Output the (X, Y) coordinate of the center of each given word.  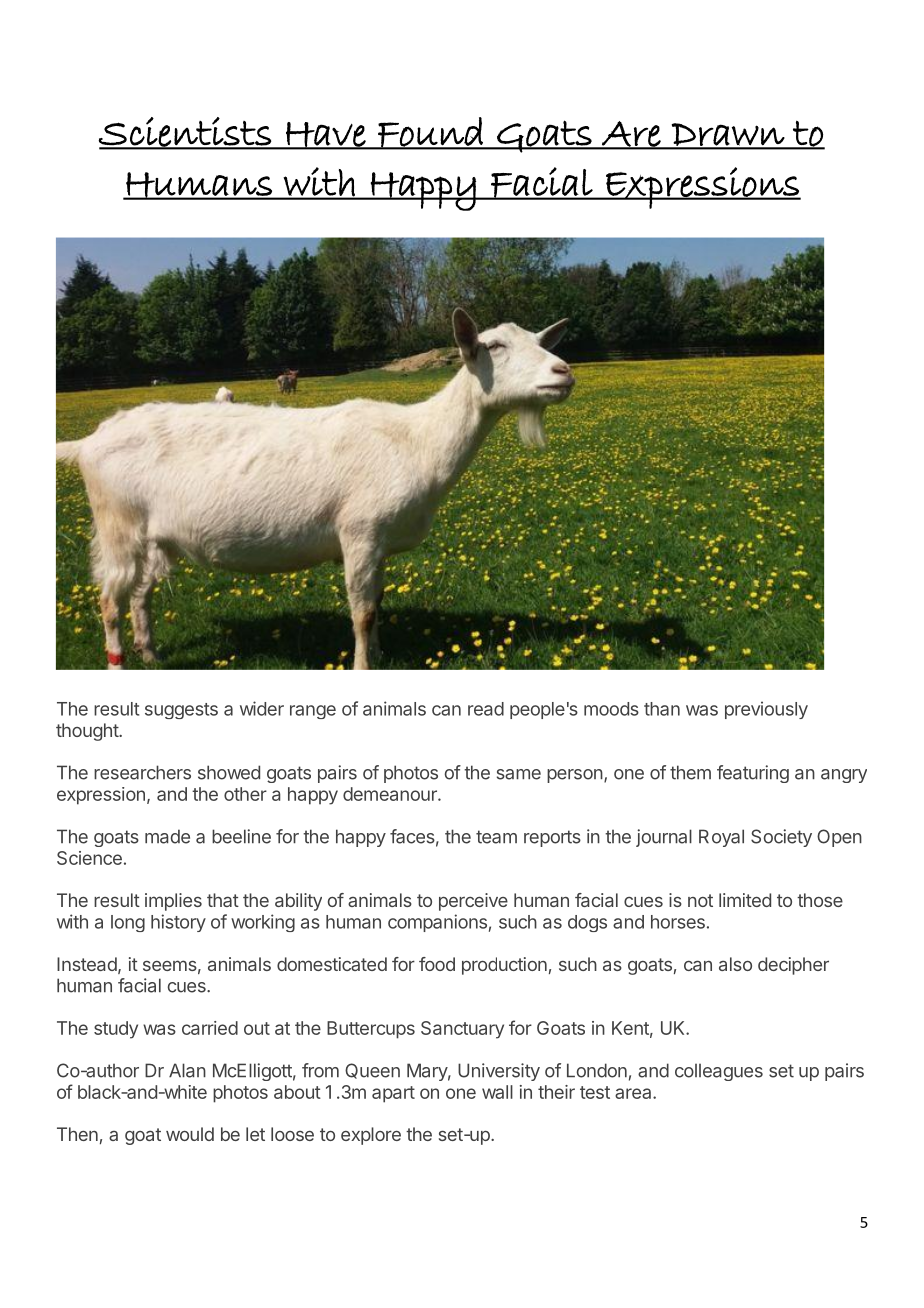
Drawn (728, 135)
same (519, 774)
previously (766, 710)
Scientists (185, 133)
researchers (142, 772)
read (486, 709)
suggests (181, 711)
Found (430, 133)
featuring (753, 774)
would (190, 1134)
